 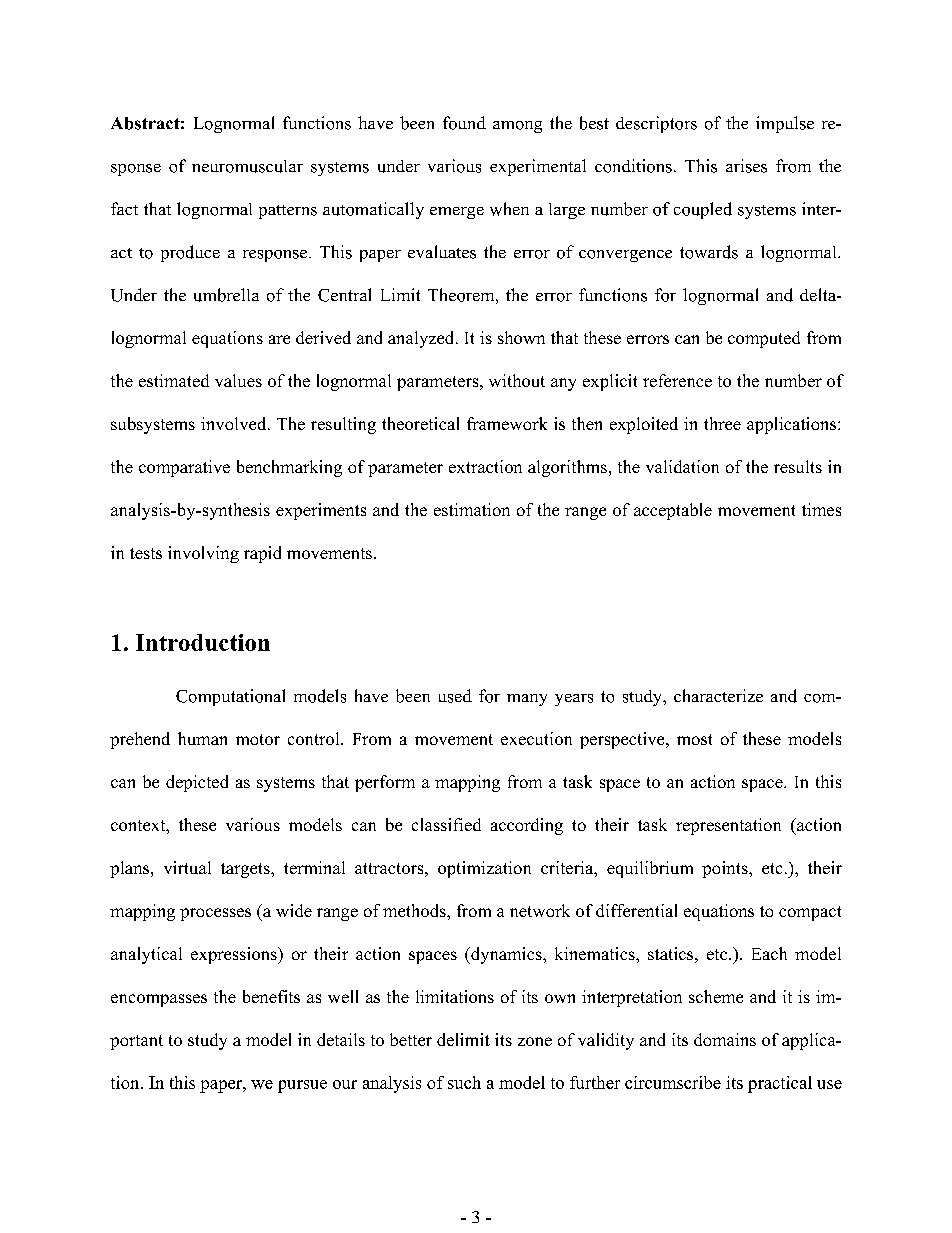 What do you see at coordinates (746, 166) in the document?
I see `arises` at bounding box center [746, 166].
